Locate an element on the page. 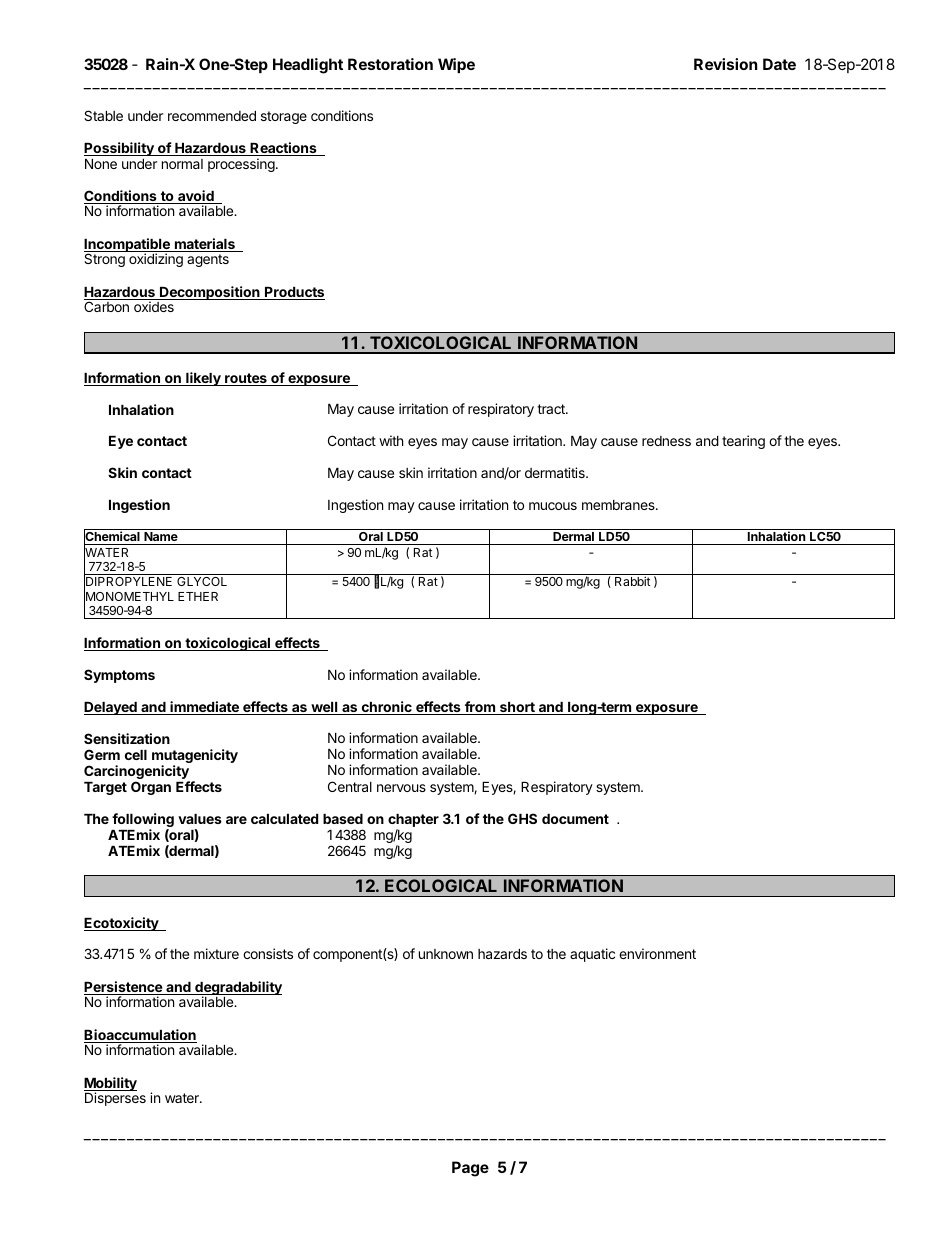  oxides is located at coordinates (154, 306).
